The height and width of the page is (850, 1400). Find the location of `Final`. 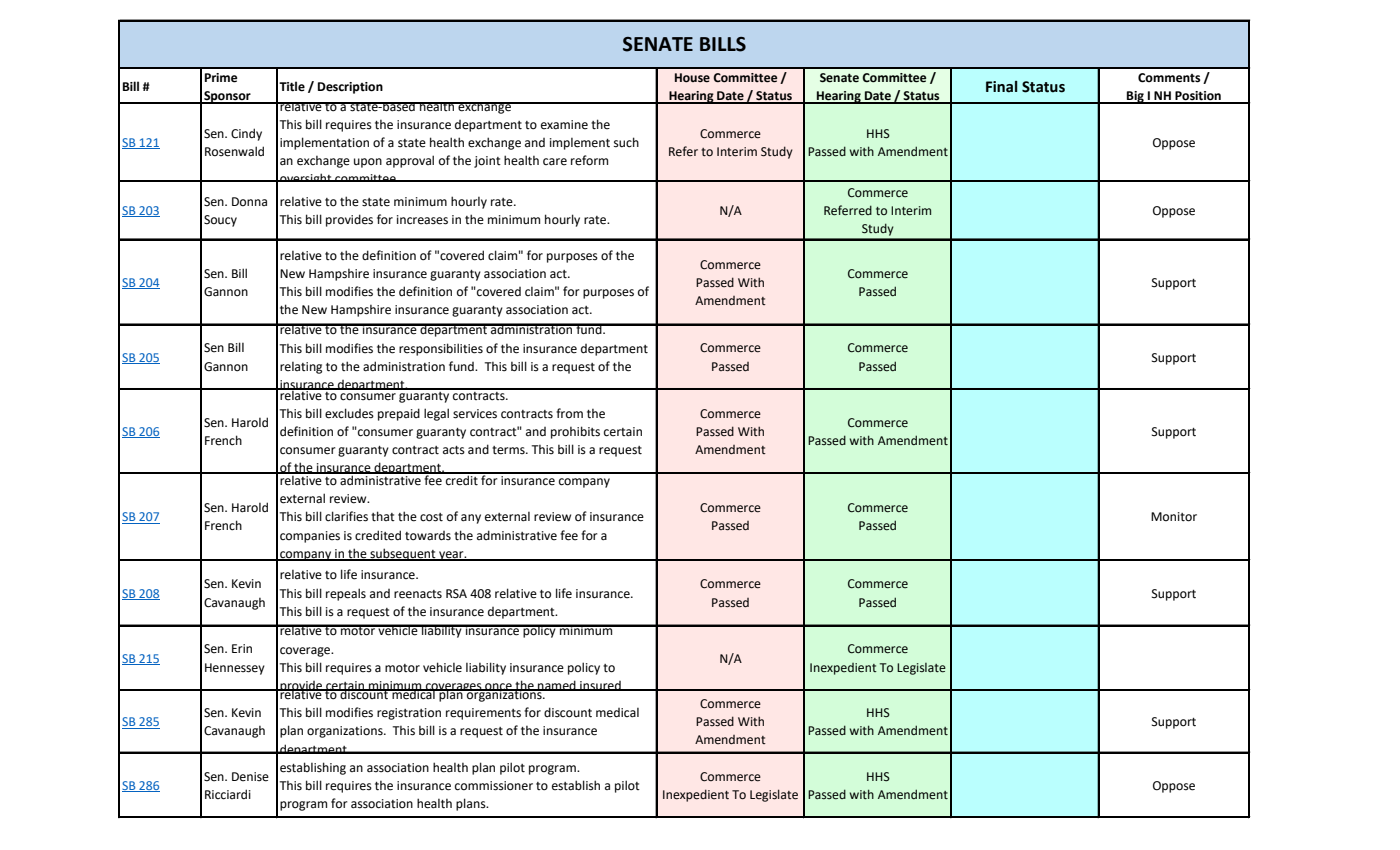

Final is located at coordinates (1001, 87).
